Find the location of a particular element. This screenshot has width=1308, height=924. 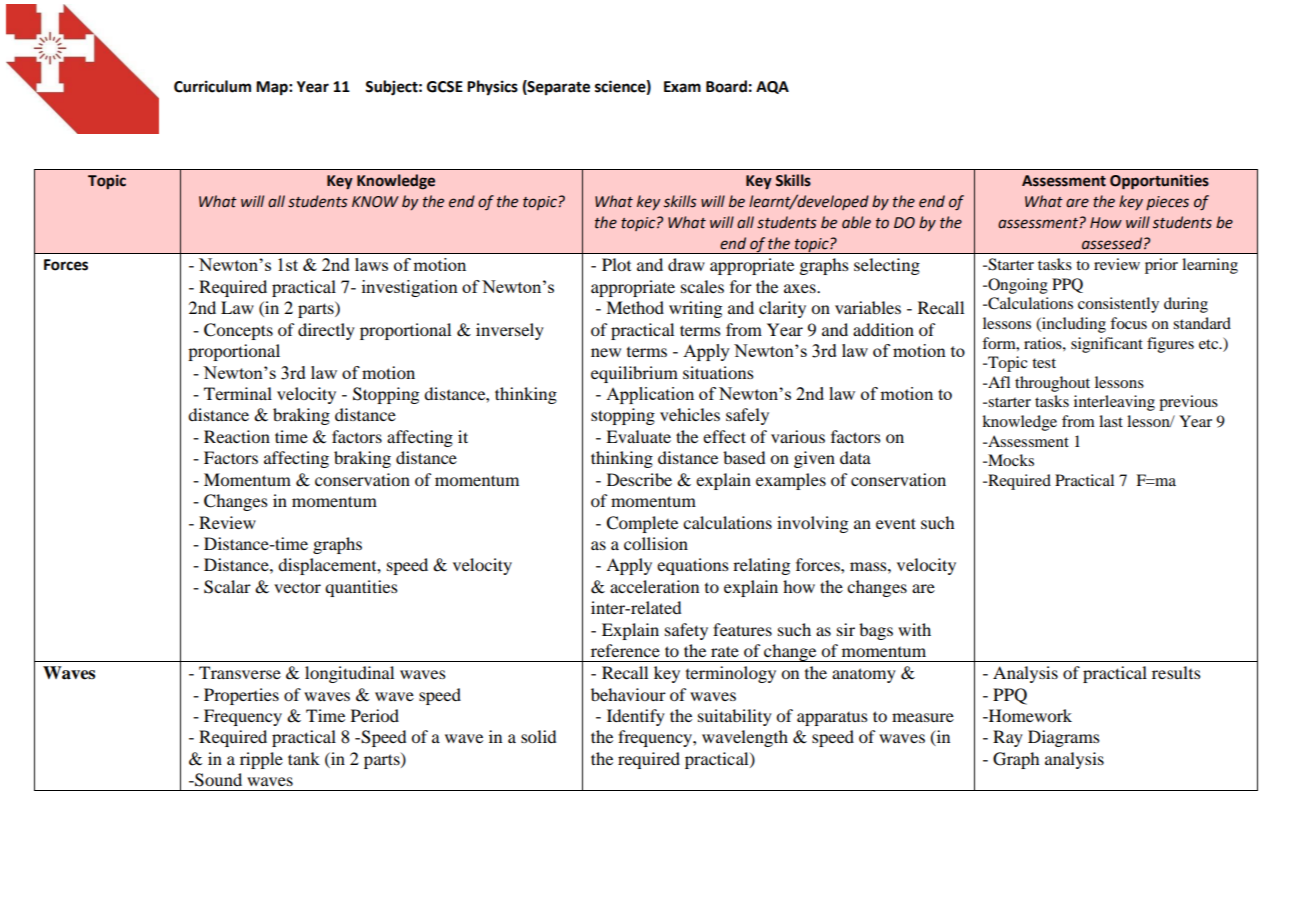

tank is located at coordinates (304, 758).
